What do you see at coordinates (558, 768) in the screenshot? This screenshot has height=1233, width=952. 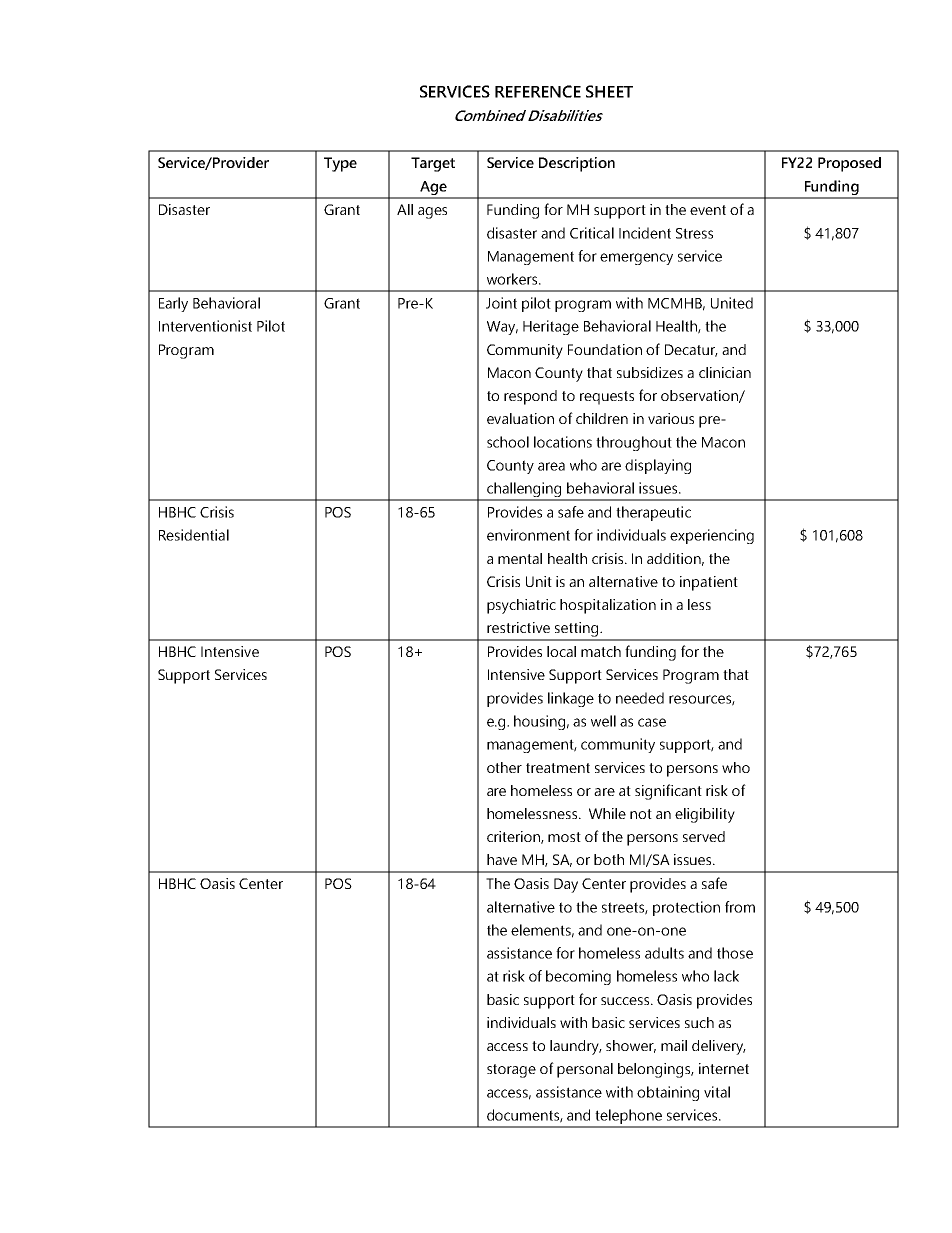 I see `treatment` at bounding box center [558, 768].
